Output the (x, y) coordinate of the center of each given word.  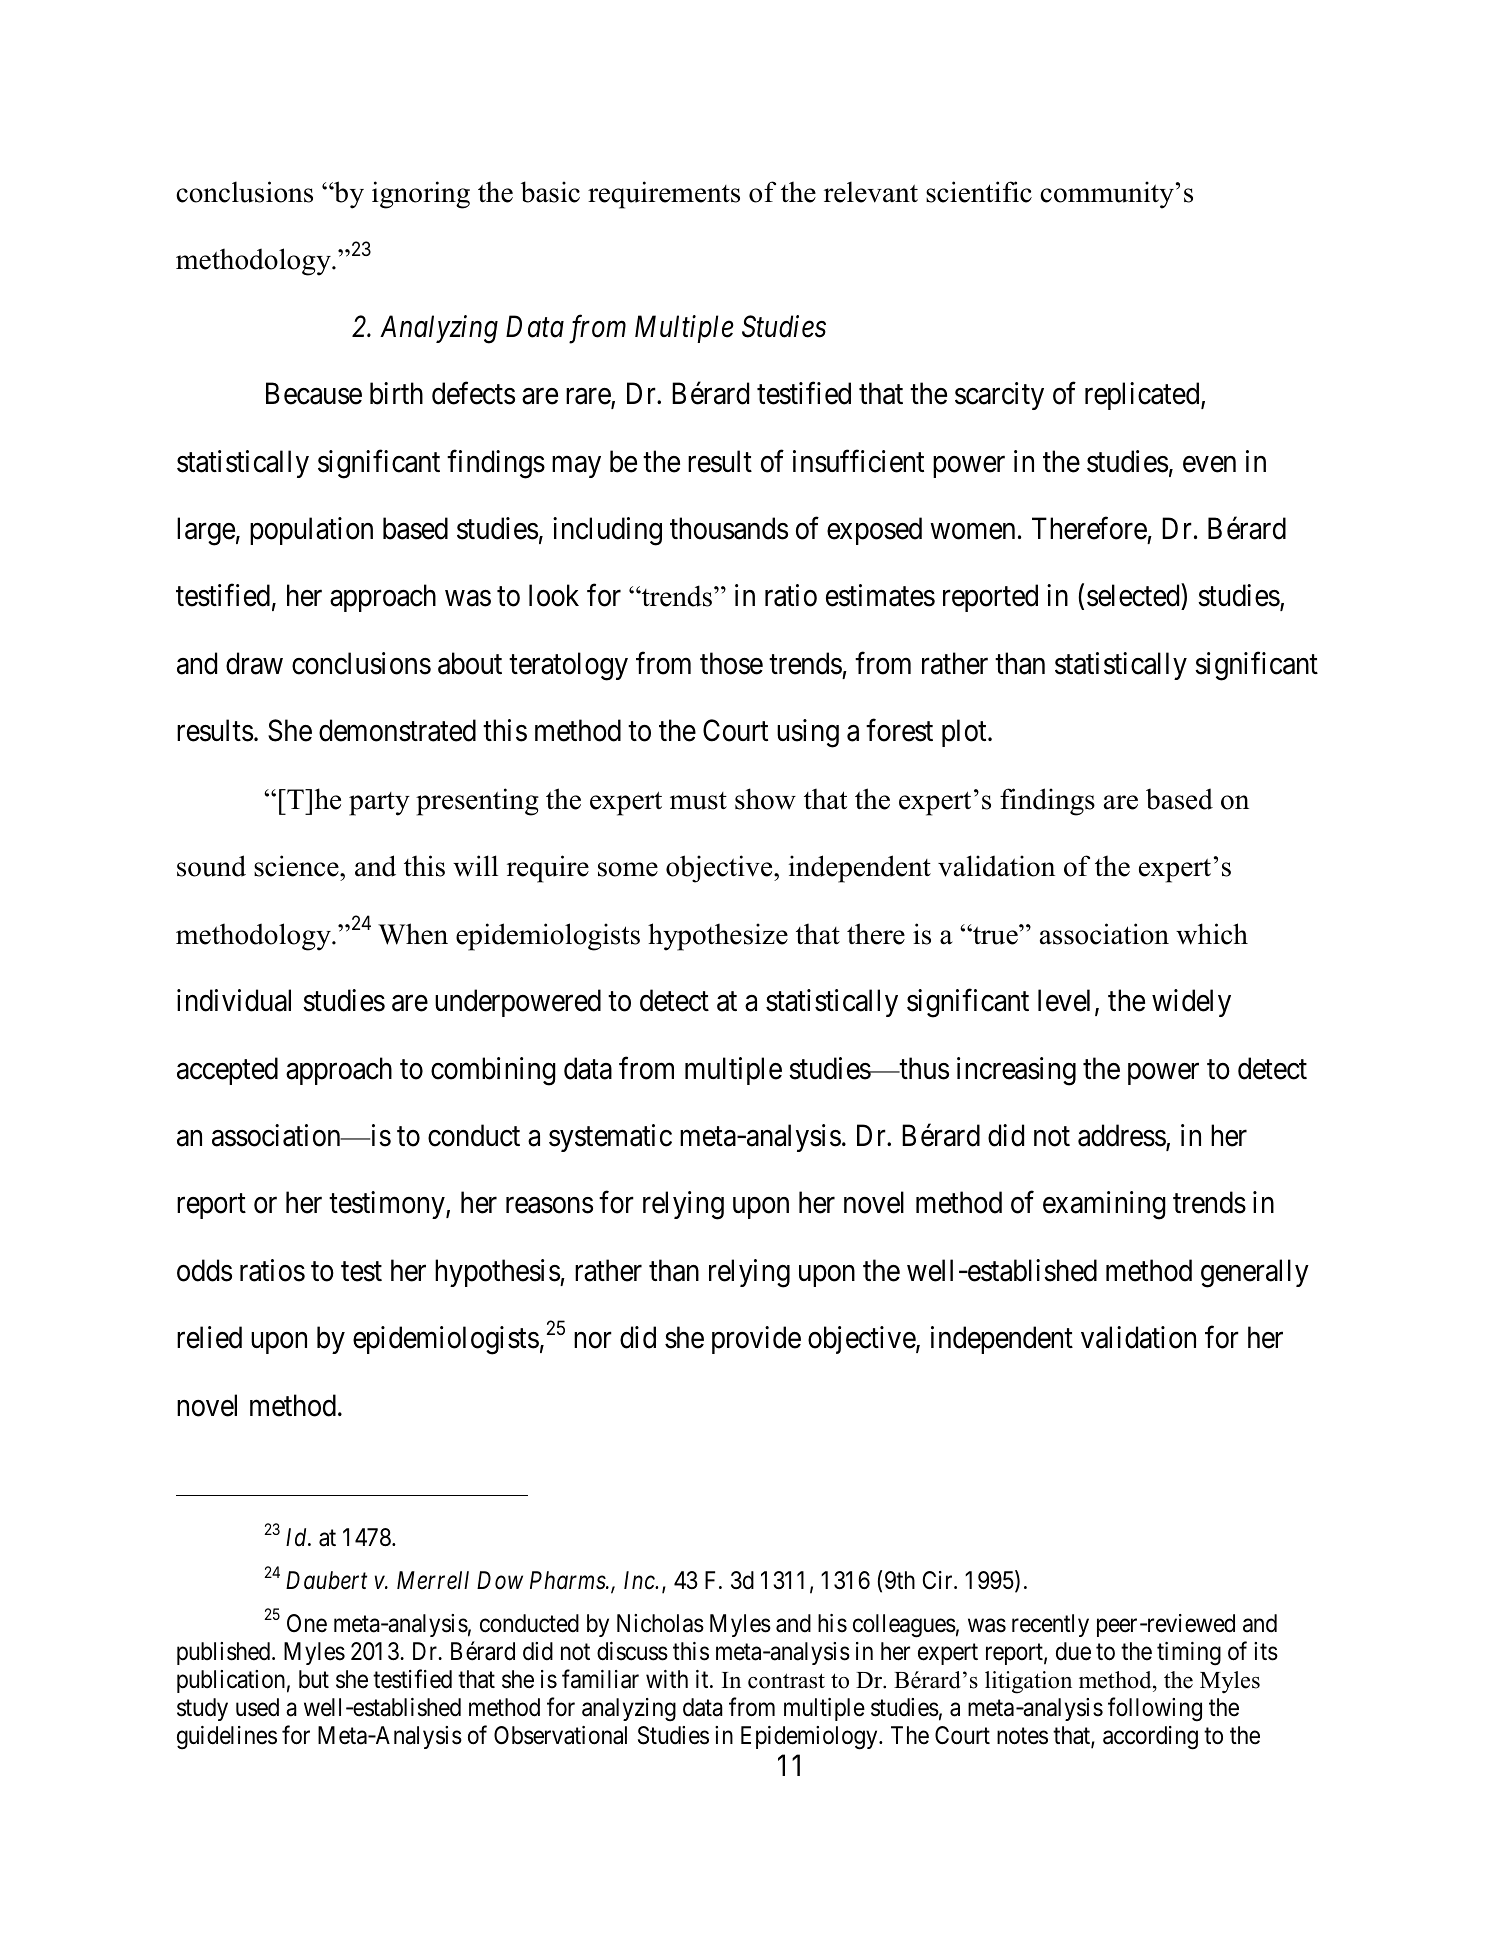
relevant (871, 192)
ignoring (421, 195)
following (1155, 1709)
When (413, 934)
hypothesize (718, 937)
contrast (786, 1681)
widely (1191, 1003)
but (314, 1679)
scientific (979, 192)
